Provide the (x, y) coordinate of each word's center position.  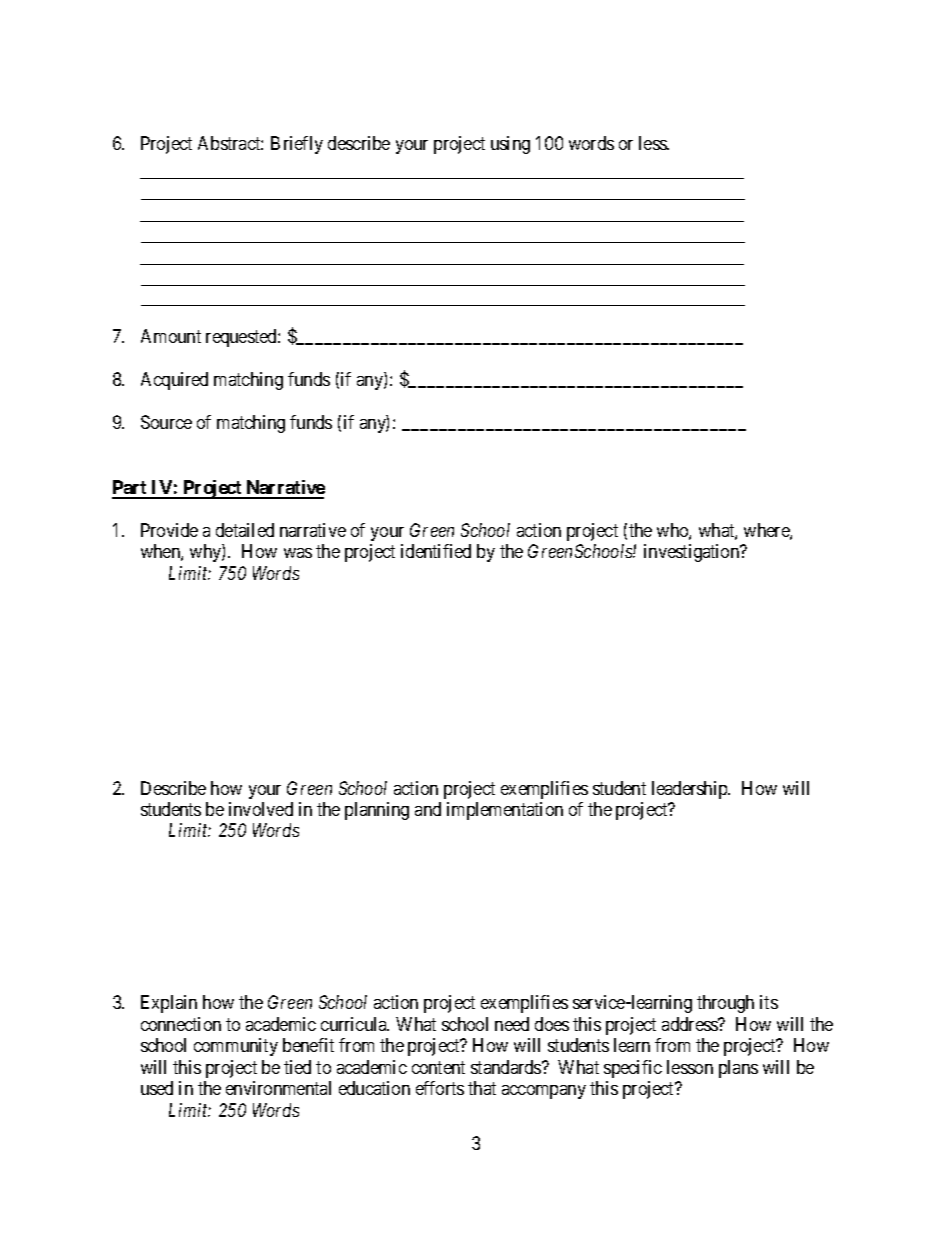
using (510, 145)
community (236, 1047)
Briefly (297, 145)
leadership (690, 790)
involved (261, 809)
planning (377, 811)
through (725, 1004)
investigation (693, 553)
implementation (505, 811)
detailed (245, 530)
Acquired (174, 381)
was (298, 553)
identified (436, 551)
